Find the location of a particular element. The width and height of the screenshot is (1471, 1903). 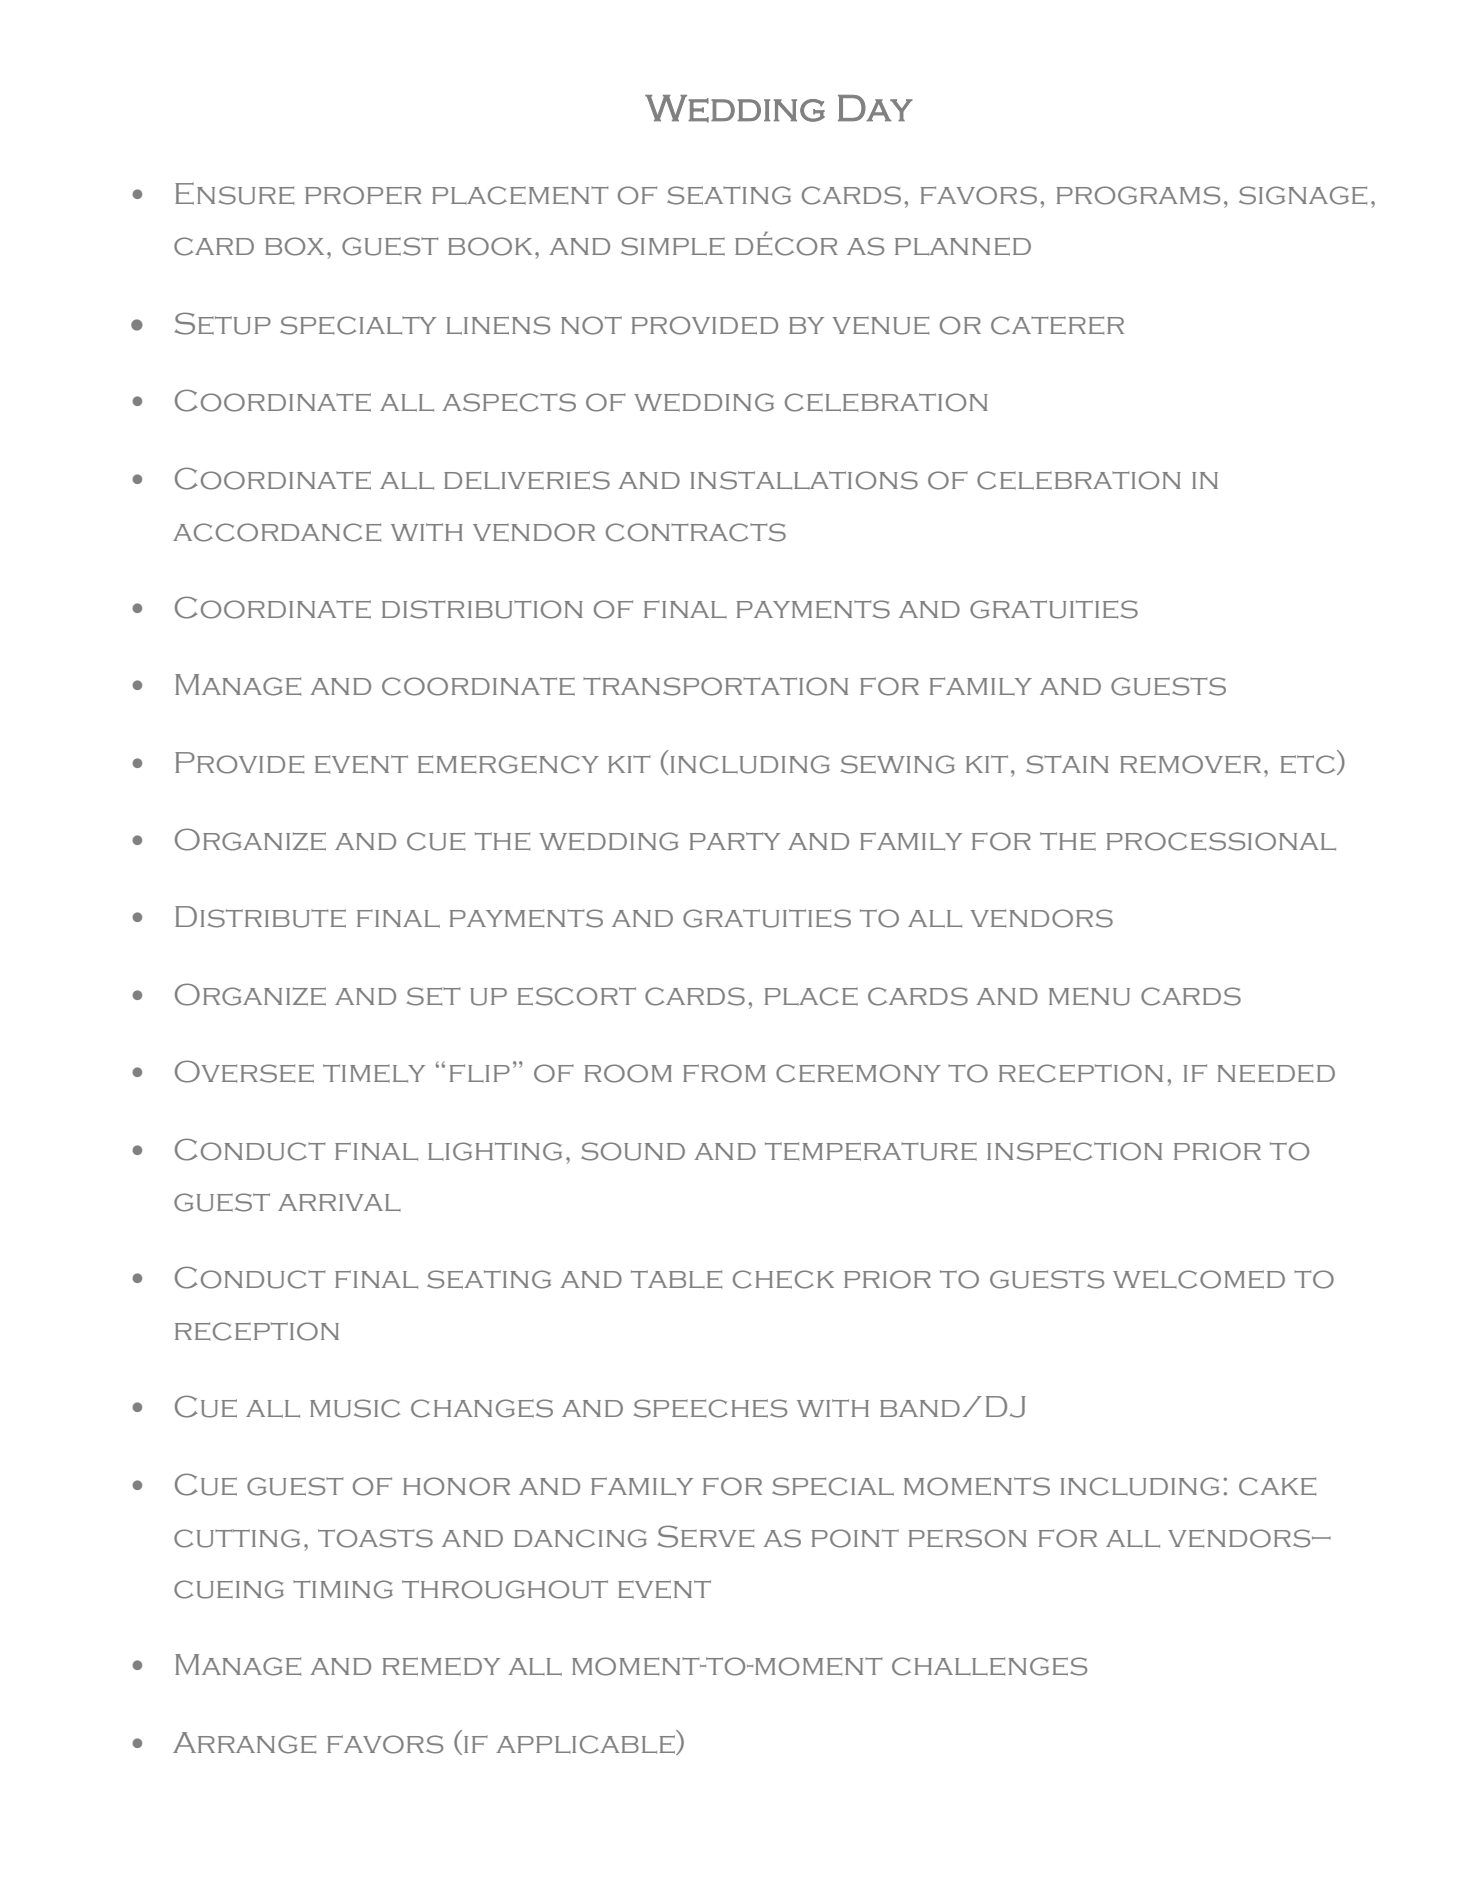

speeches is located at coordinates (710, 1408).
